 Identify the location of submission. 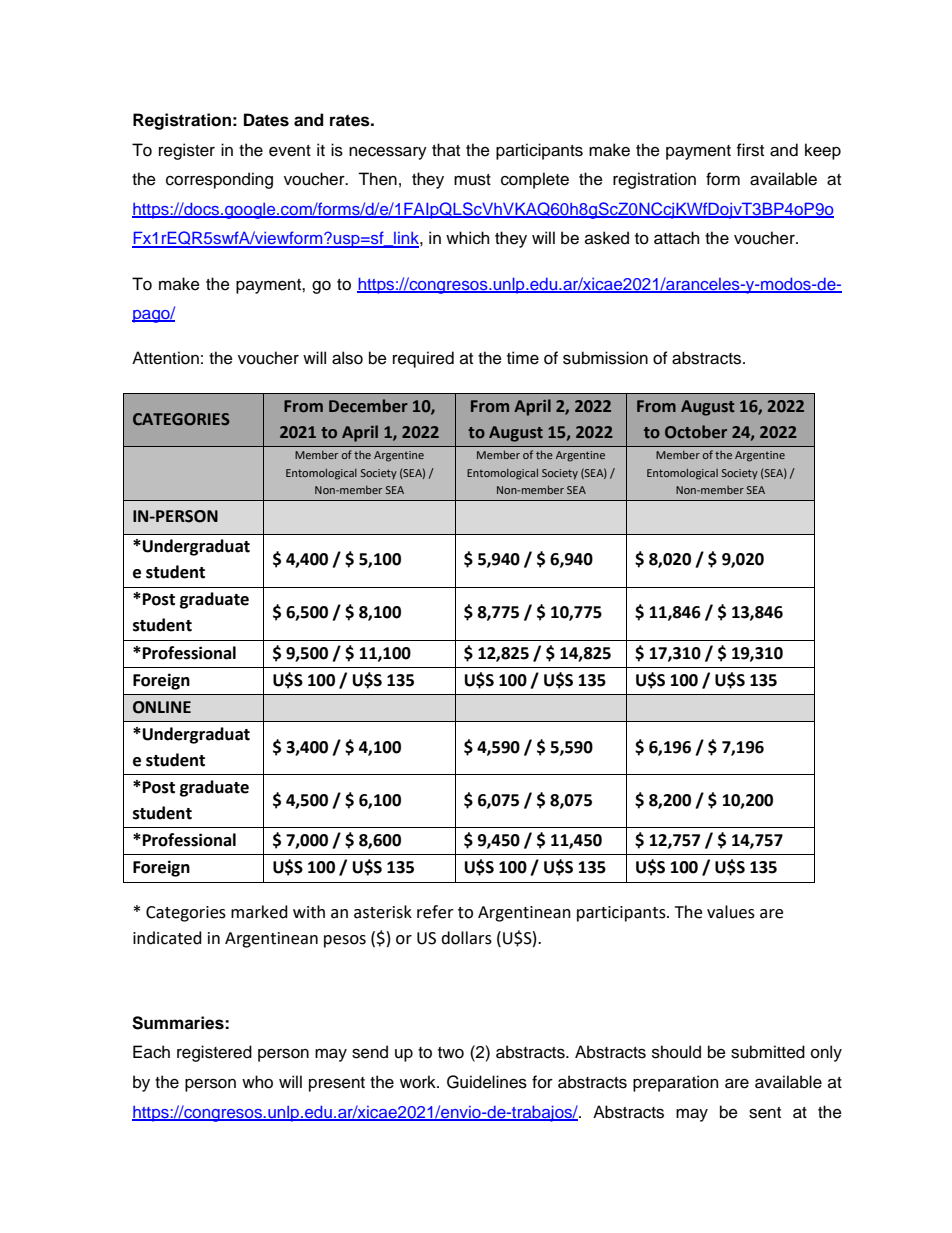
(605, 358).
